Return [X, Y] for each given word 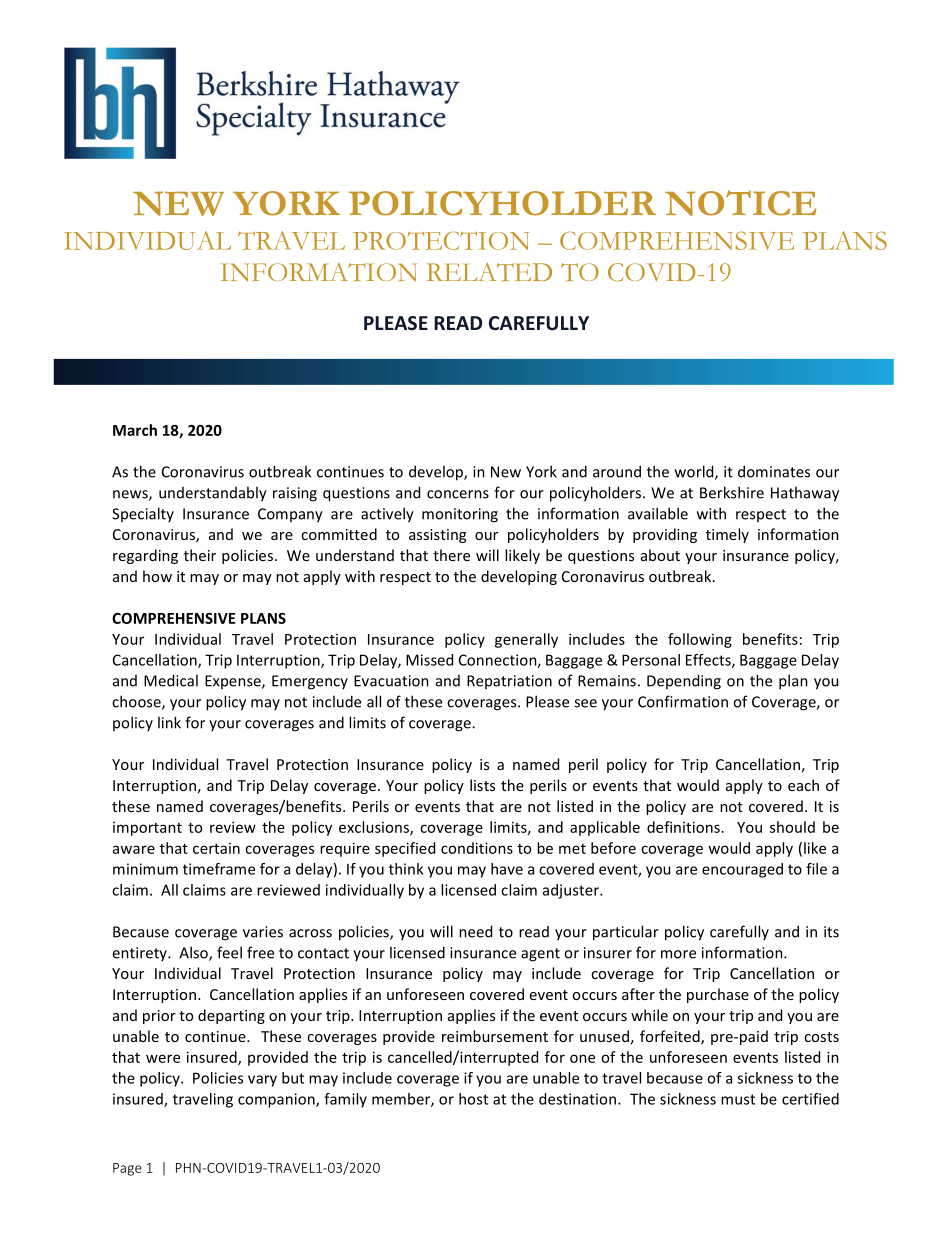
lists [482, 785]
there [451, 555]
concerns [458, 494]
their [200, 555]
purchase [718, 995]
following [700, 640]
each [803, 785]
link [169, 722]
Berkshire [732, 492]
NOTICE [740, 203]
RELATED [489, 272]
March [135, 430]
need [475, 931]
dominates [774, 471]
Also [194, 953]
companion [277, 1100]
